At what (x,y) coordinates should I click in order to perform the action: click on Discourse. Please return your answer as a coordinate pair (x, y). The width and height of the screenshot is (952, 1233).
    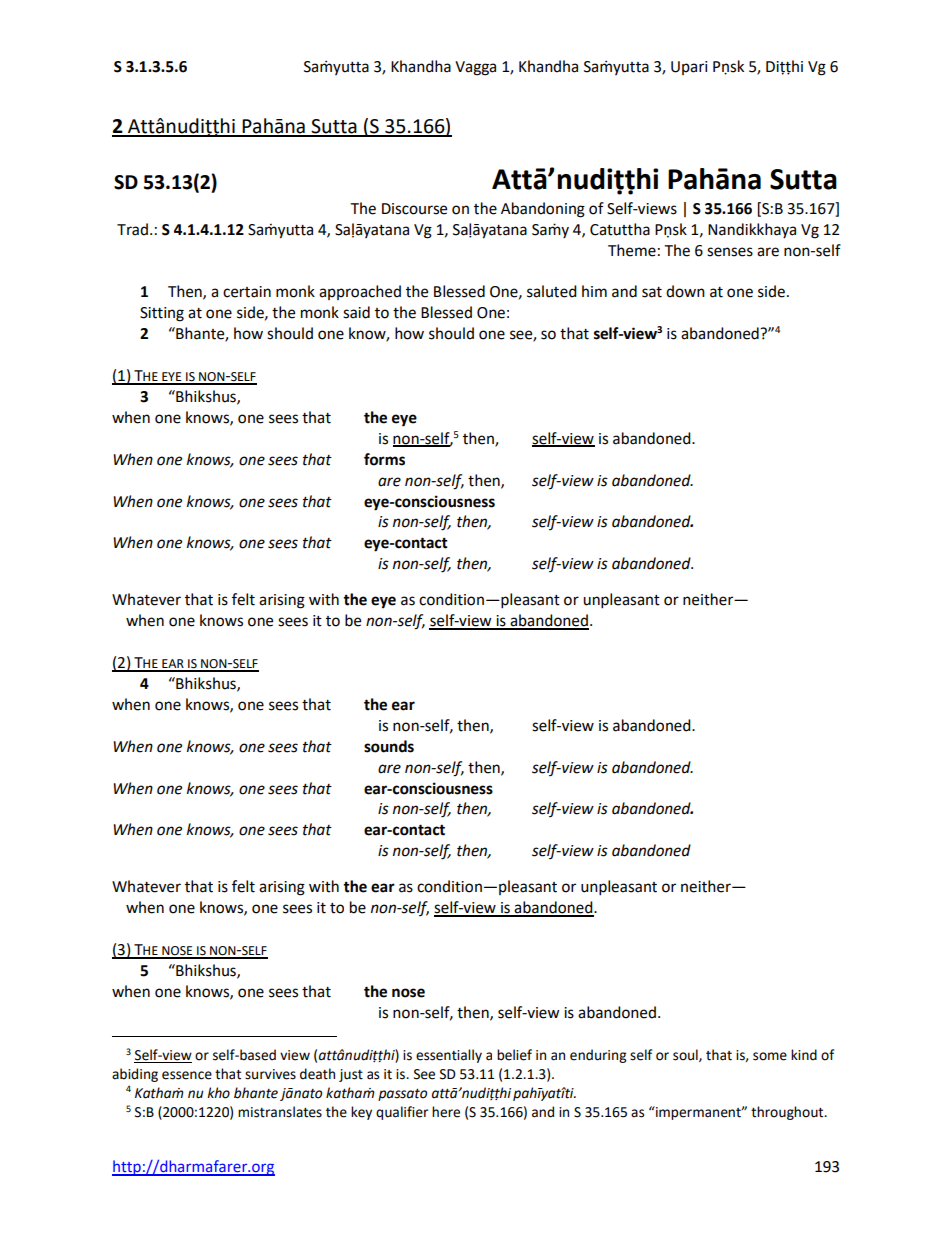
    Looking at the image, I should click on (414, 209).
